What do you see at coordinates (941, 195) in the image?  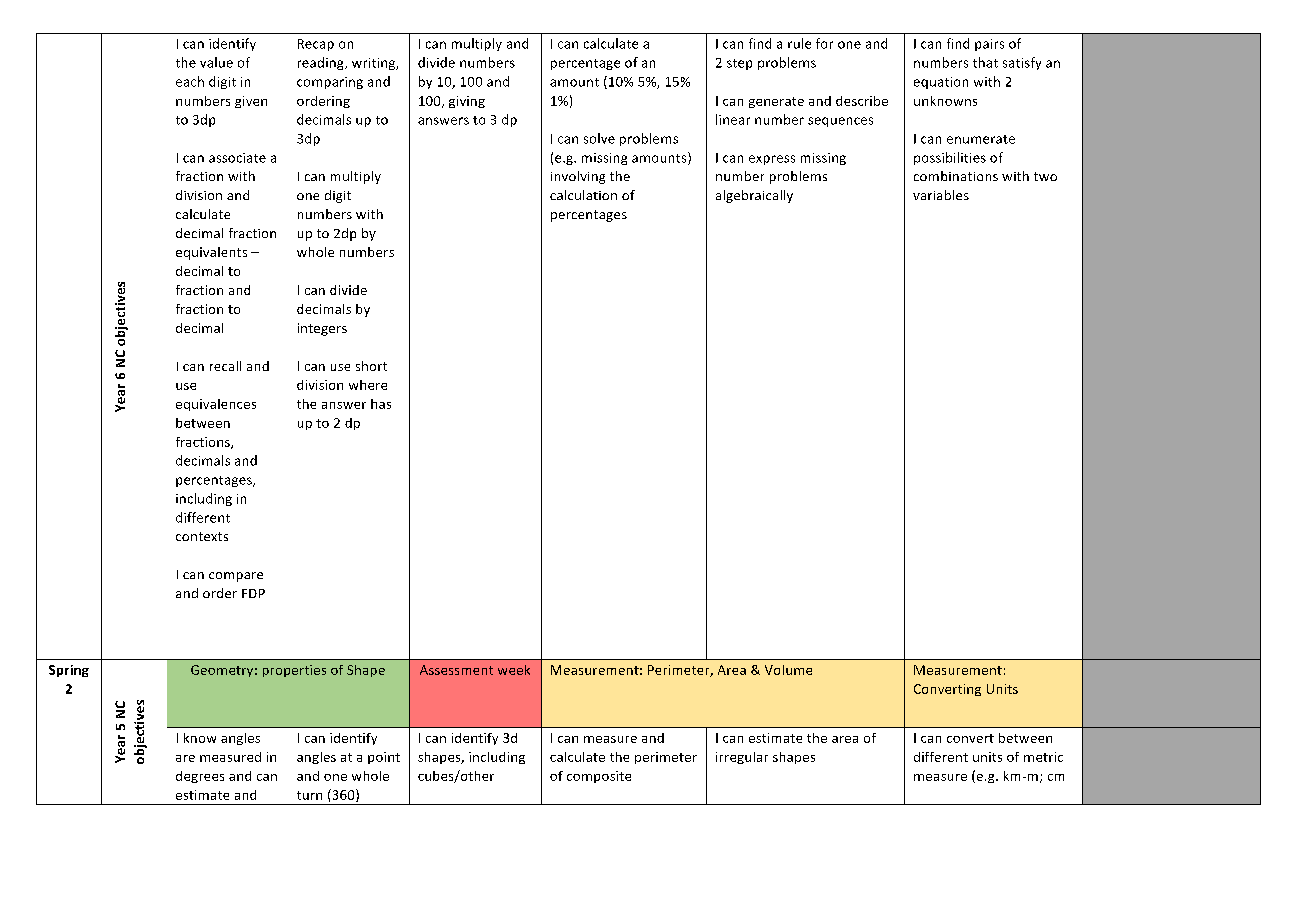 I see `variables` at bounding box center [941, 195].
